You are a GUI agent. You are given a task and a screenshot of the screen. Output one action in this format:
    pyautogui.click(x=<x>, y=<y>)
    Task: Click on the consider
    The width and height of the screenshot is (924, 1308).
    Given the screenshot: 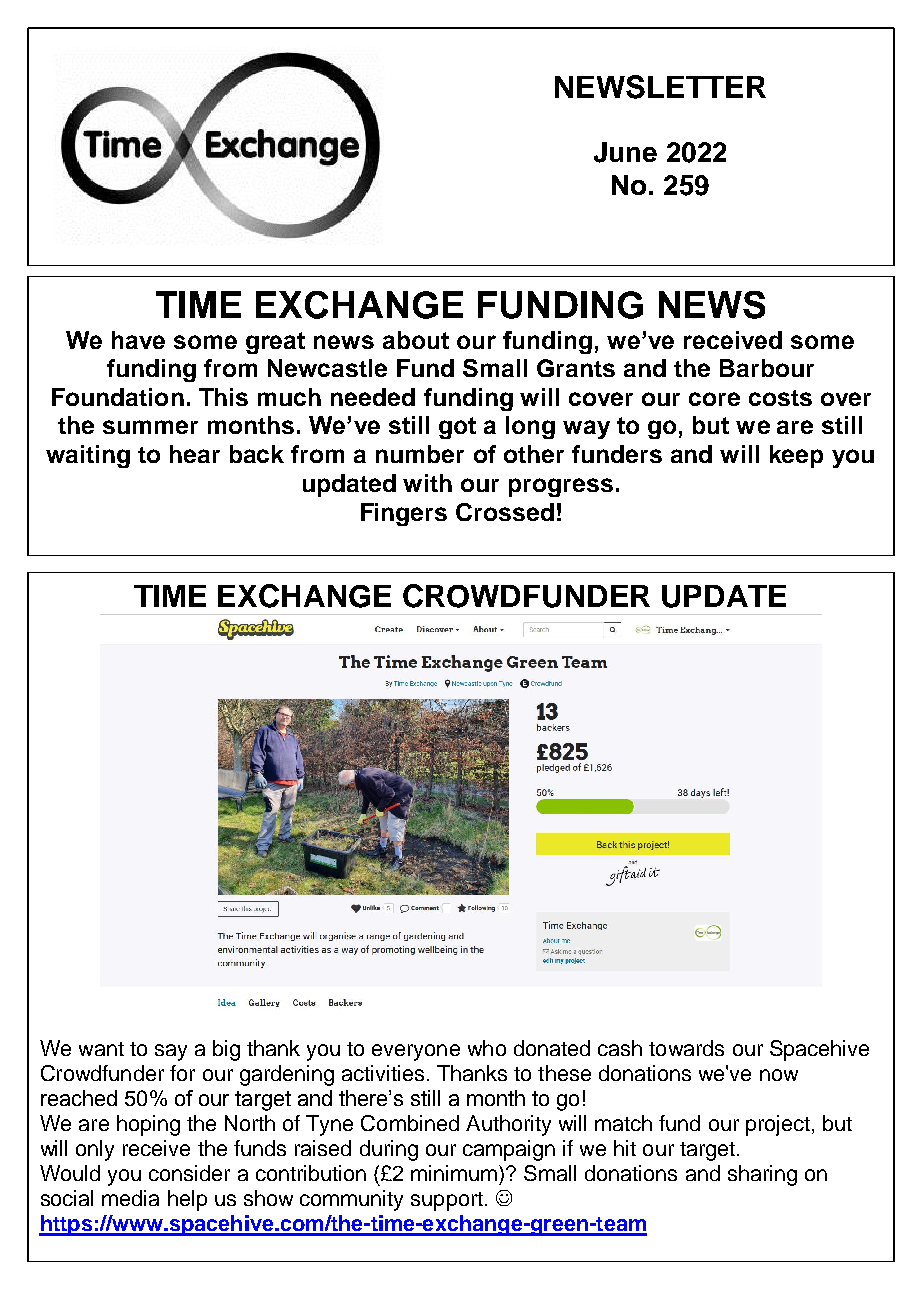 What is the action you would take?
    pyautogui.click(x=189, y=1173)
